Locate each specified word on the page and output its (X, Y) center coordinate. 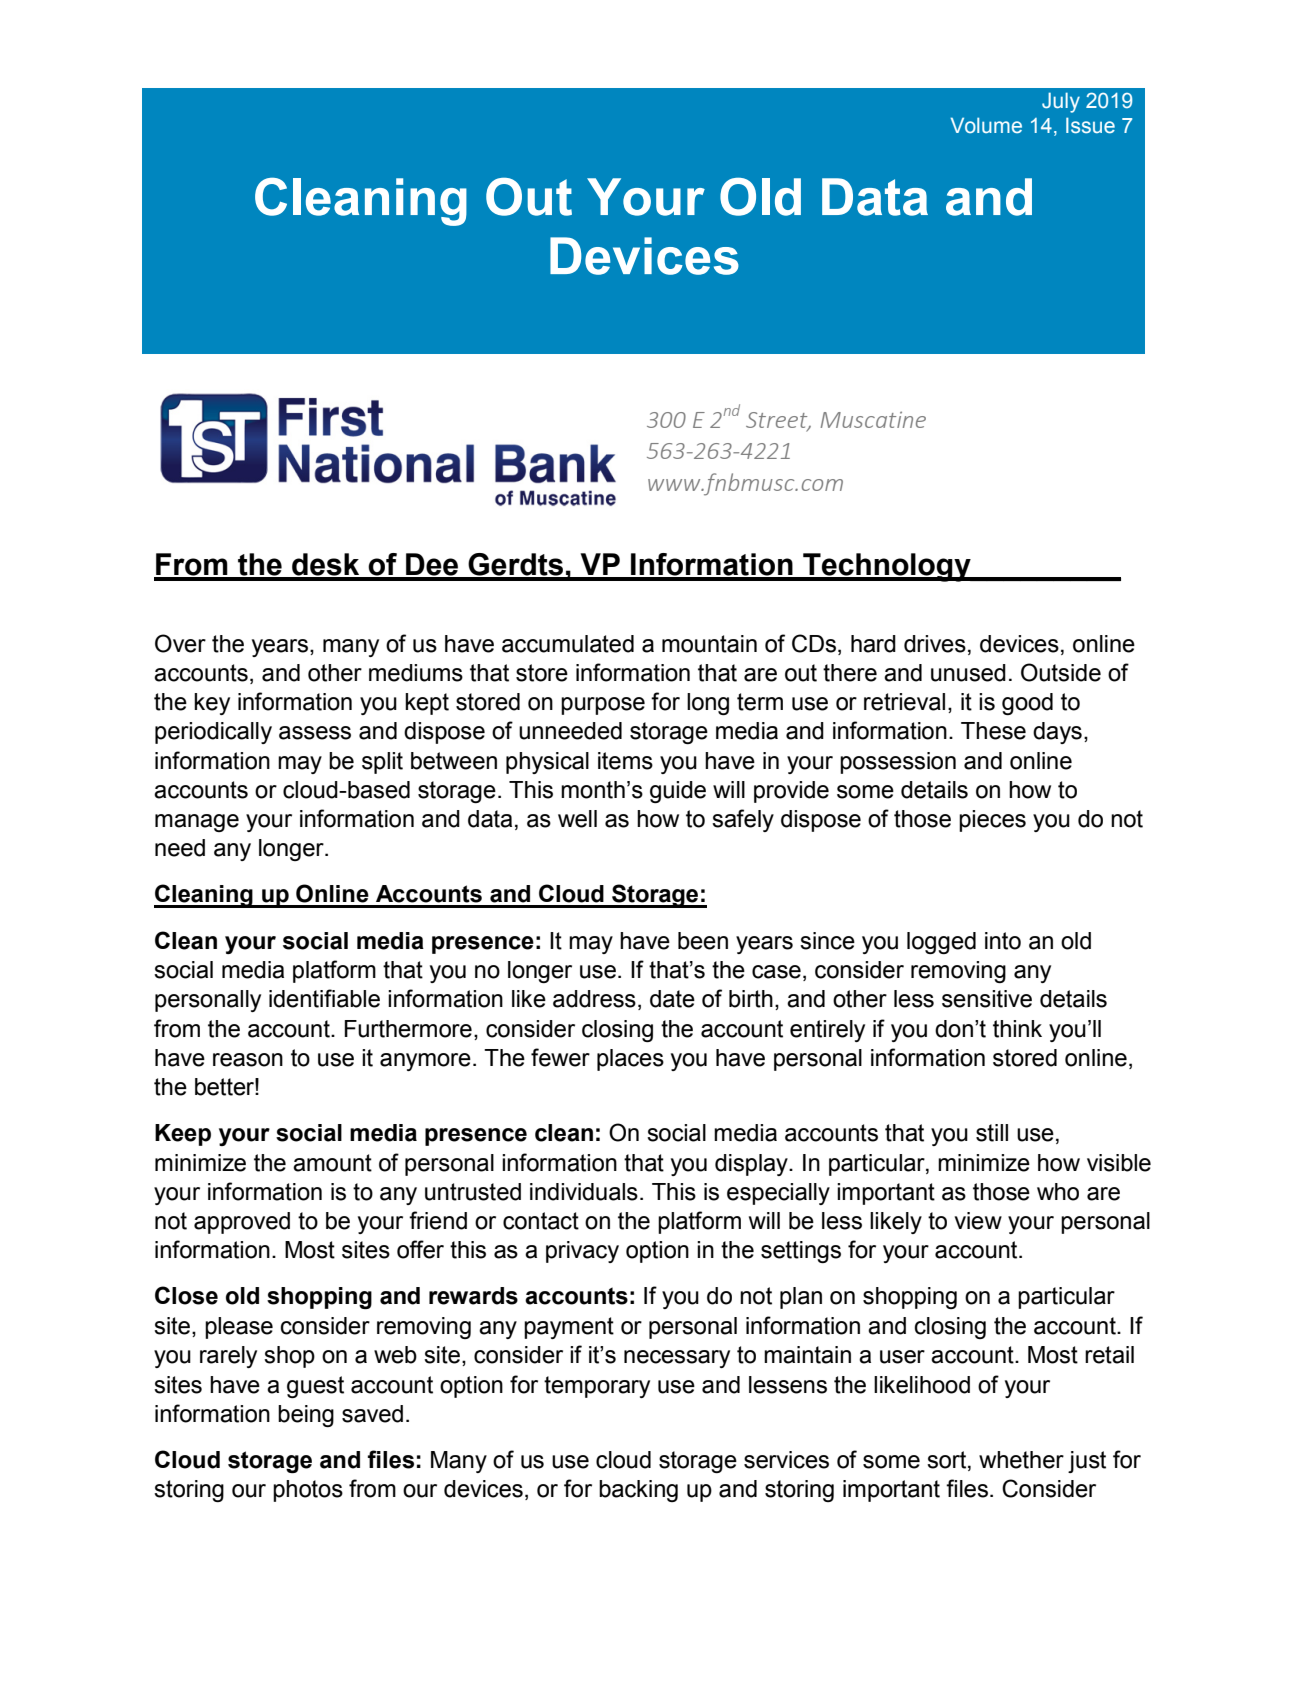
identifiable (324, 998)
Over (180, 643)
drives (935, 644)
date (672, 999)
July (1061, 102)
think (1017, 1029)
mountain (709, 644)
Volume (986, 125)
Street (778, 421)
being (306, 1416)
